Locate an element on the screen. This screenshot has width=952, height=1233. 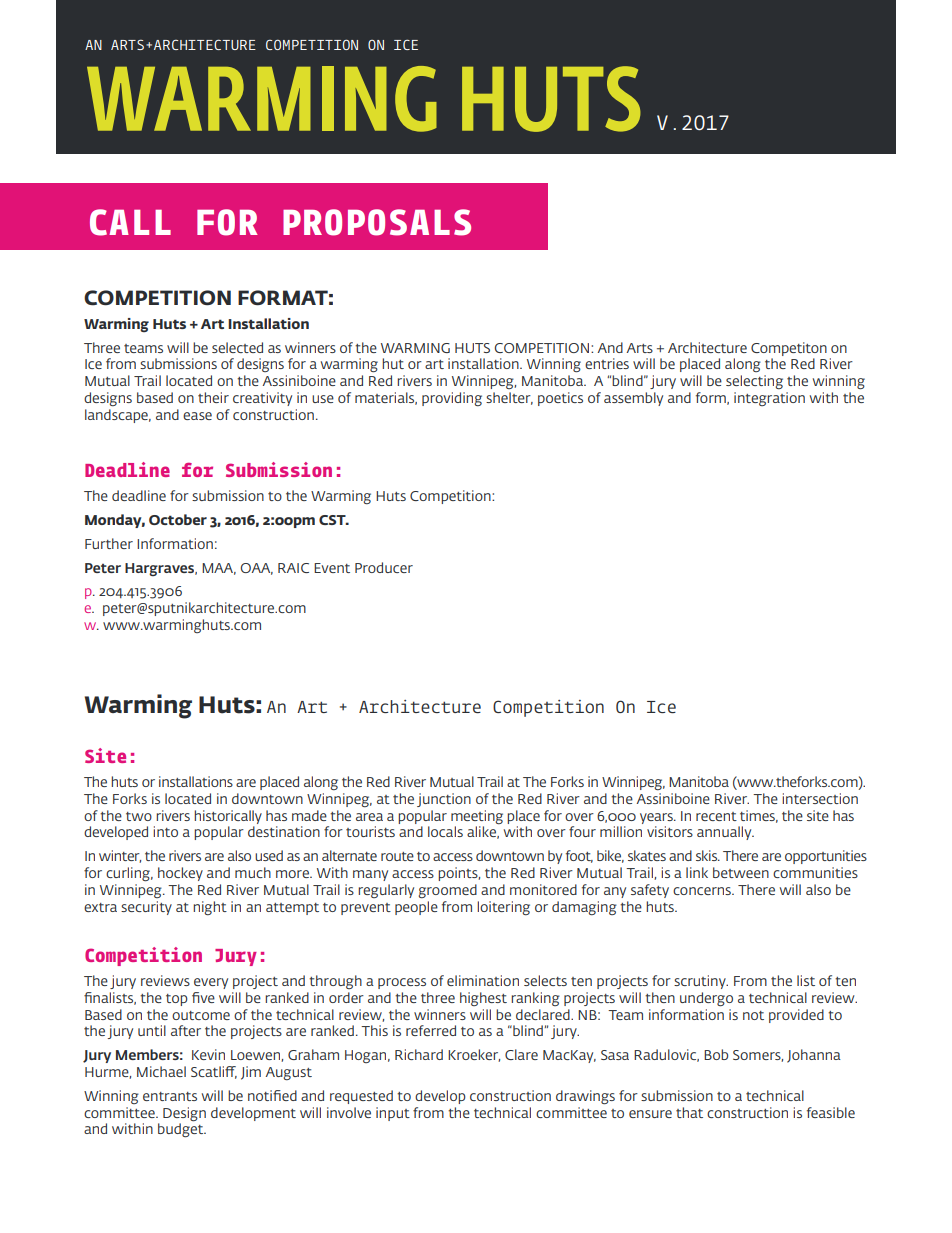
MAA is located at coordinates (219, 569).
